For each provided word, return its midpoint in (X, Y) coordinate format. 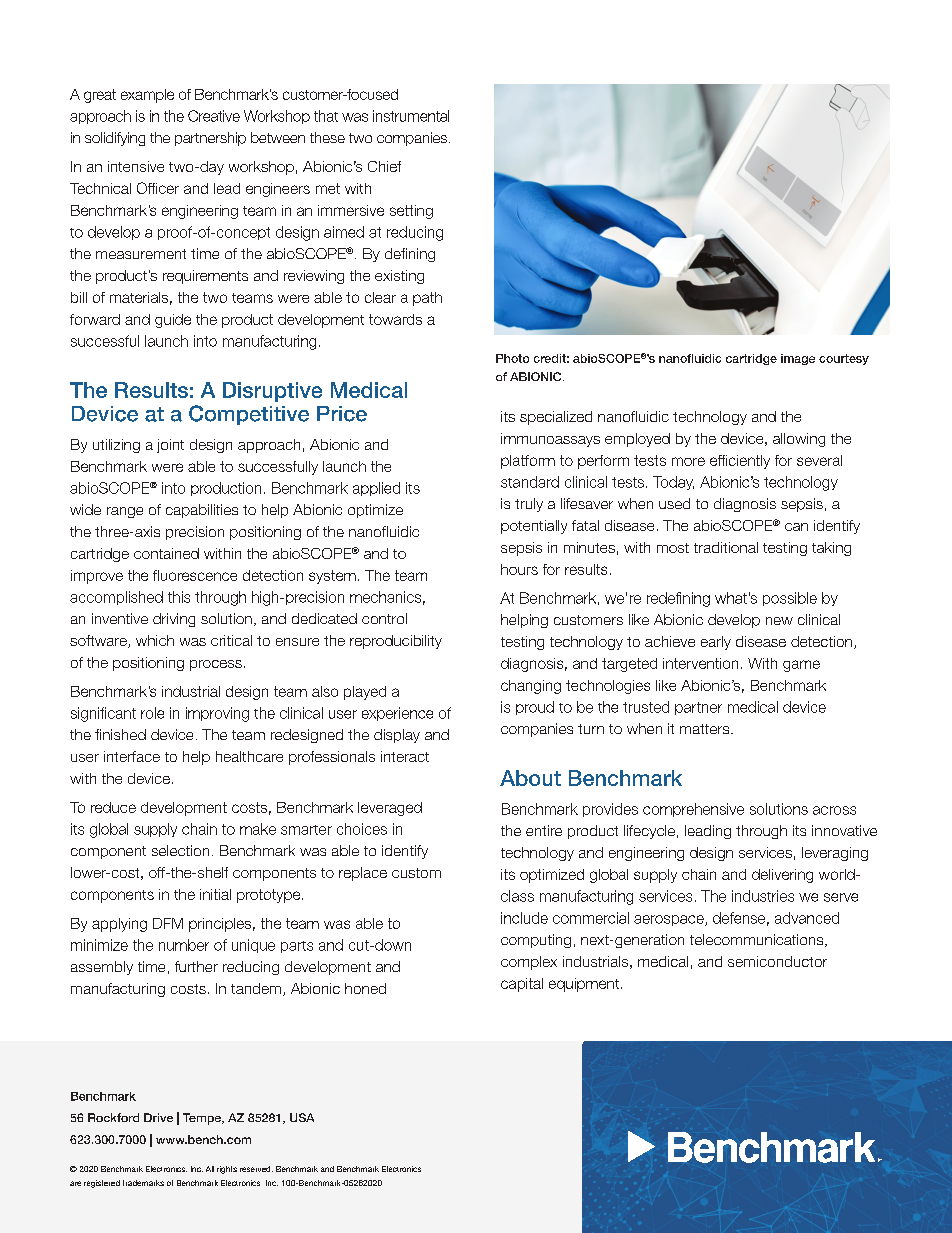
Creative (214, 116)
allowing (799, 440)
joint (170, 446)
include (524, 918)
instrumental (411, 116)
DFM (168, 923)
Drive (158, 1117)
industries (763, 896)
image (798, 359)
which (155, 640)
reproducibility (396, 642)
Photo (512, 358)
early (716, 643)
